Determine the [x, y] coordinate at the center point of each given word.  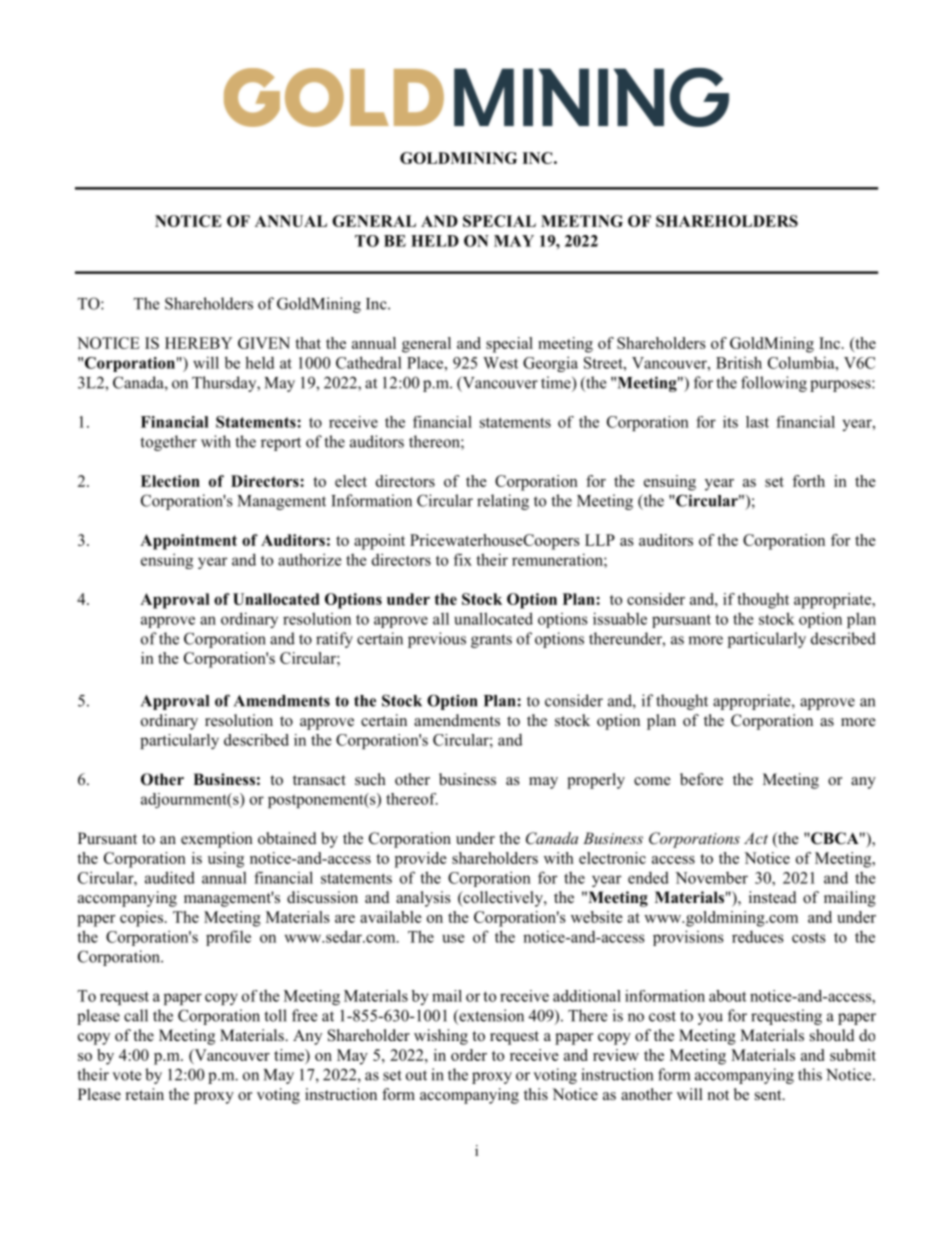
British [739, 362]
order [469, 1055]
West [500, 363]
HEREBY [198, 343]
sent [769, 1095]
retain [145, 1094]
